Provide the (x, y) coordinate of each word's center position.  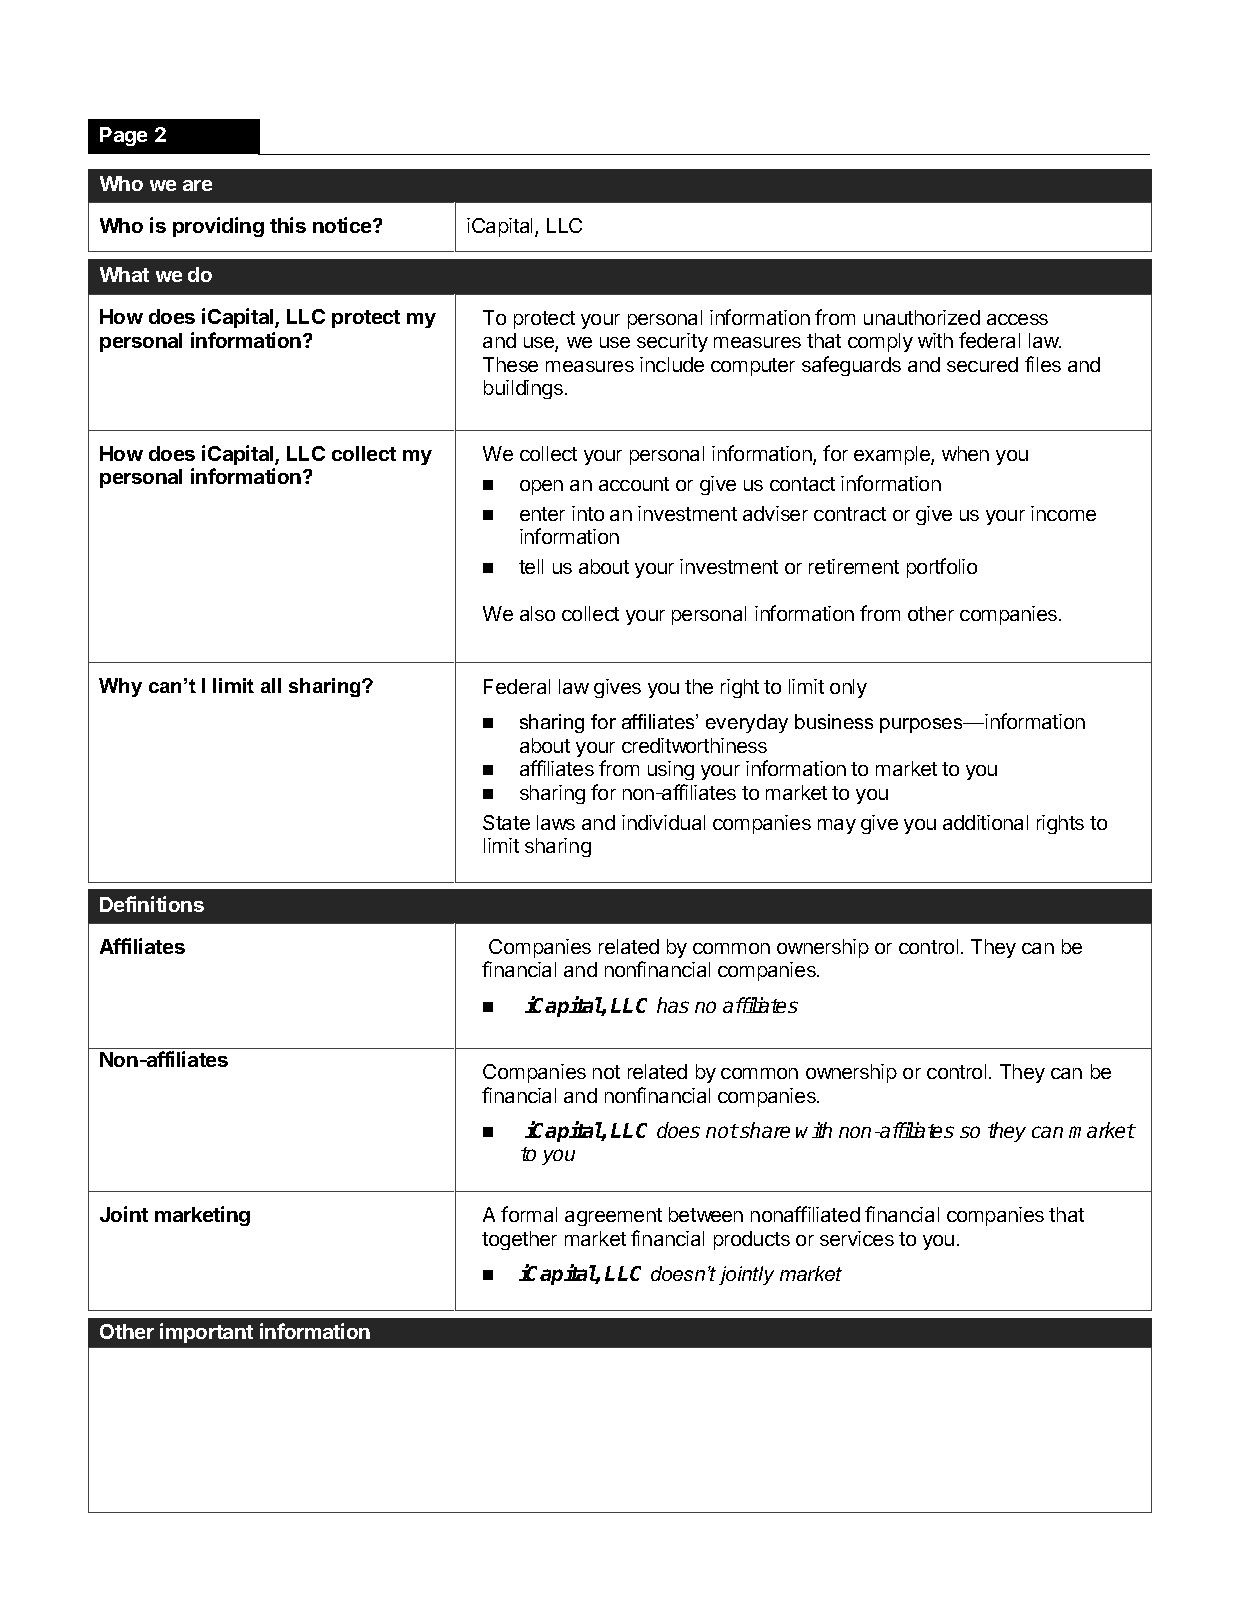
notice (343, 225)
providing (218, 227)
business (834, 721)
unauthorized (922, 317)
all (271, 685)
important (206, 1333)
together (519, 1240)
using (671, 770)
